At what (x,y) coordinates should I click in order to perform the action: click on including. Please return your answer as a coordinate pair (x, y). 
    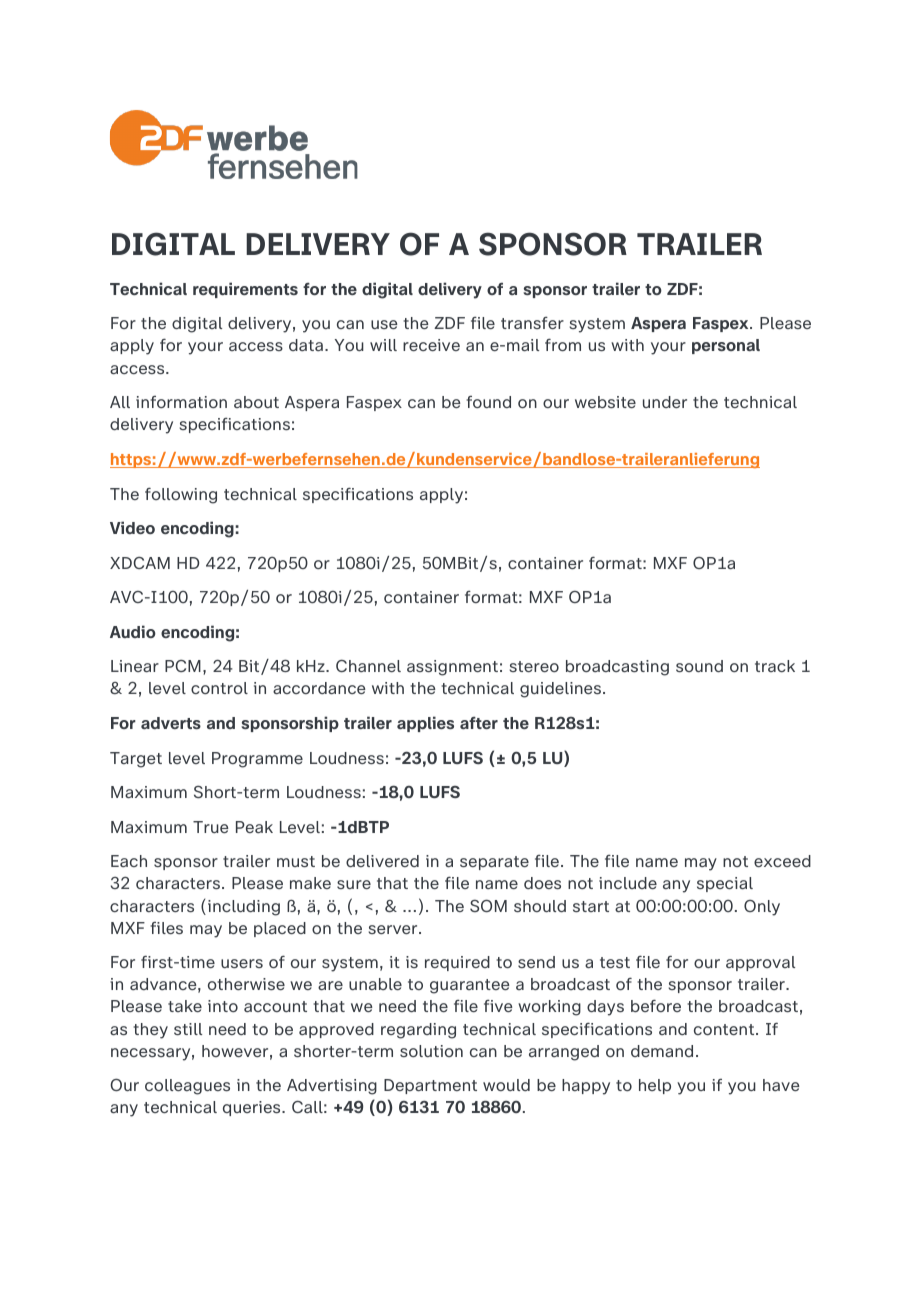
    Looking at the image, I should click on (244, 908).
